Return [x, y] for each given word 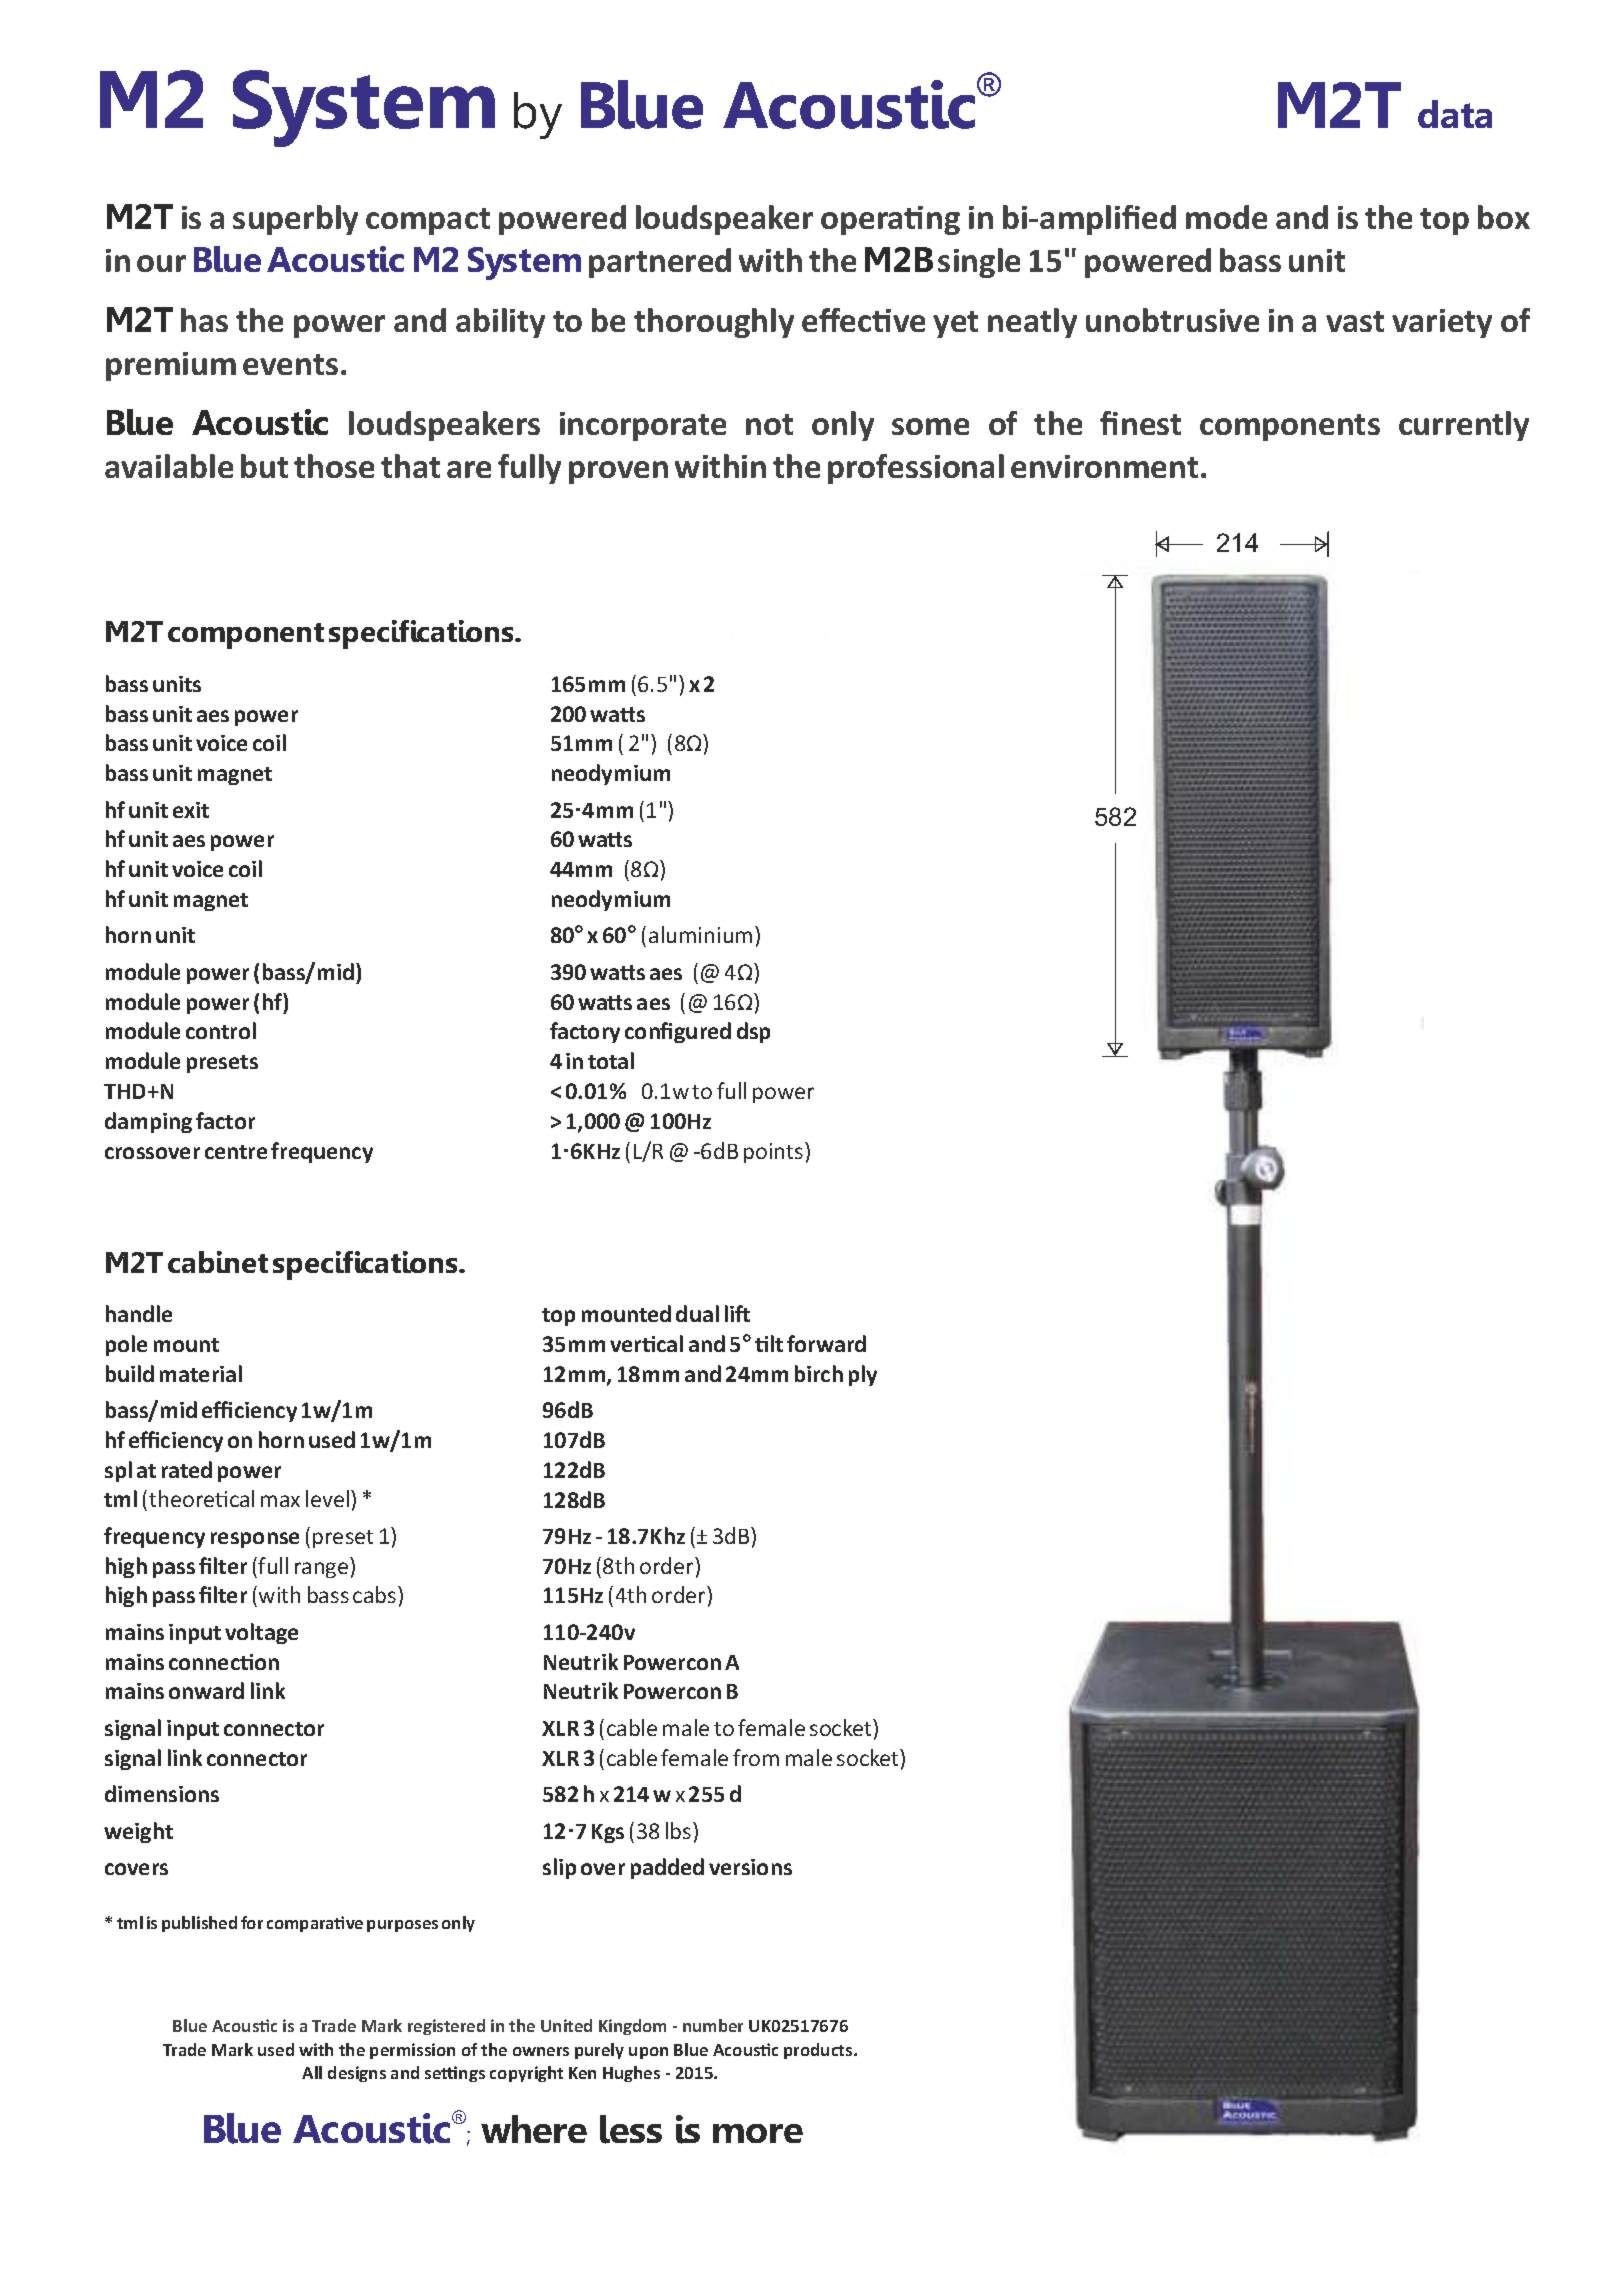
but [264, 466]
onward [206, 1690]
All [312, 2072]
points [775, 1152]
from [756, 1757]
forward [826, 1343]
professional [916, 469]
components [1290, 427]
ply [863, 1375]
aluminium [700, 934]
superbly [295, 220]
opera [863, 223]
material [201, 1373]
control [221, 1030]
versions [750, 1867]
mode [1226, 217]
